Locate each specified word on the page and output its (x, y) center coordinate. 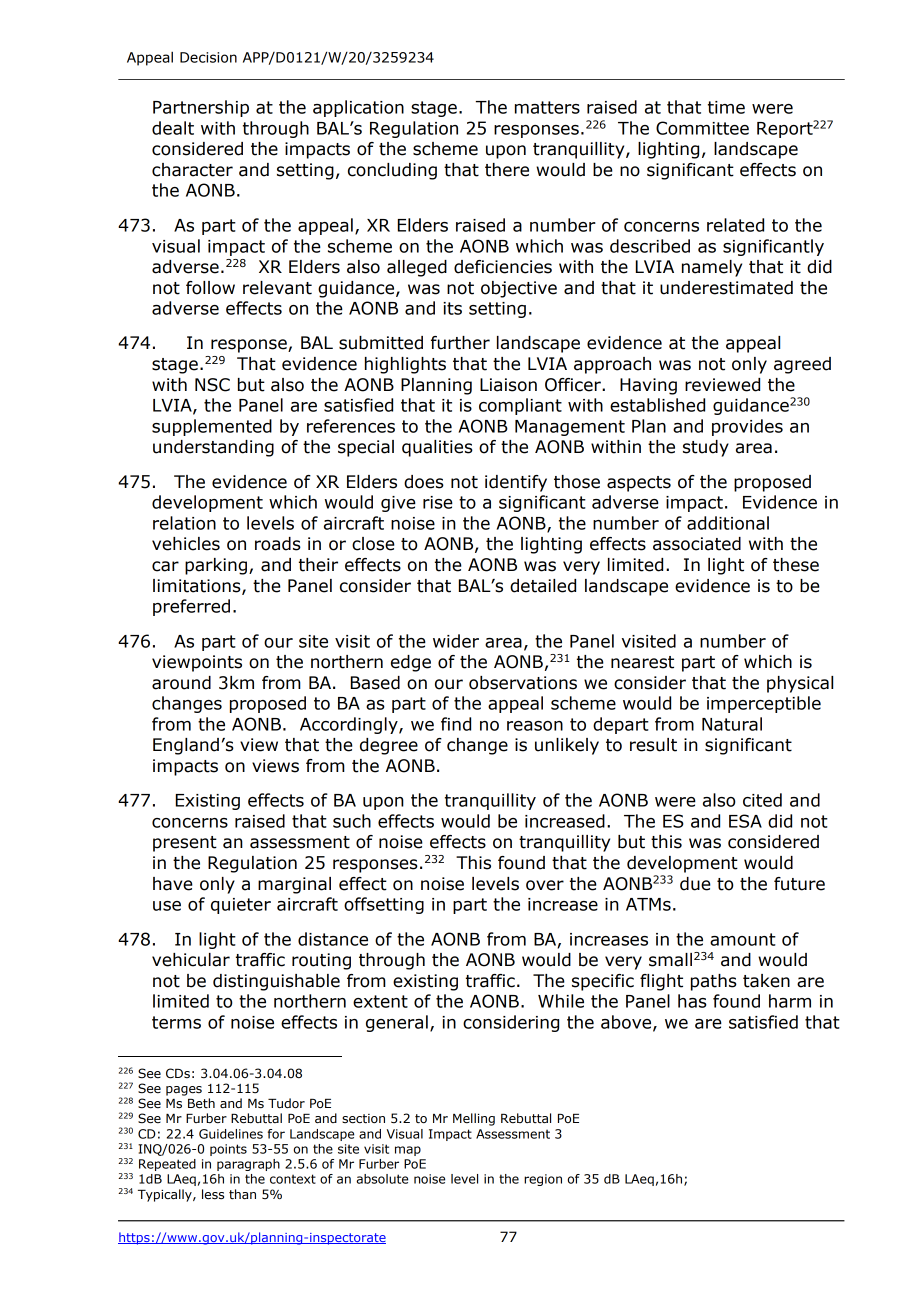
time (726, 107)
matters (547, 107)
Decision (208, 57)
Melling (474, 1119)
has (692, 1001)
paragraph (248, 1165)
